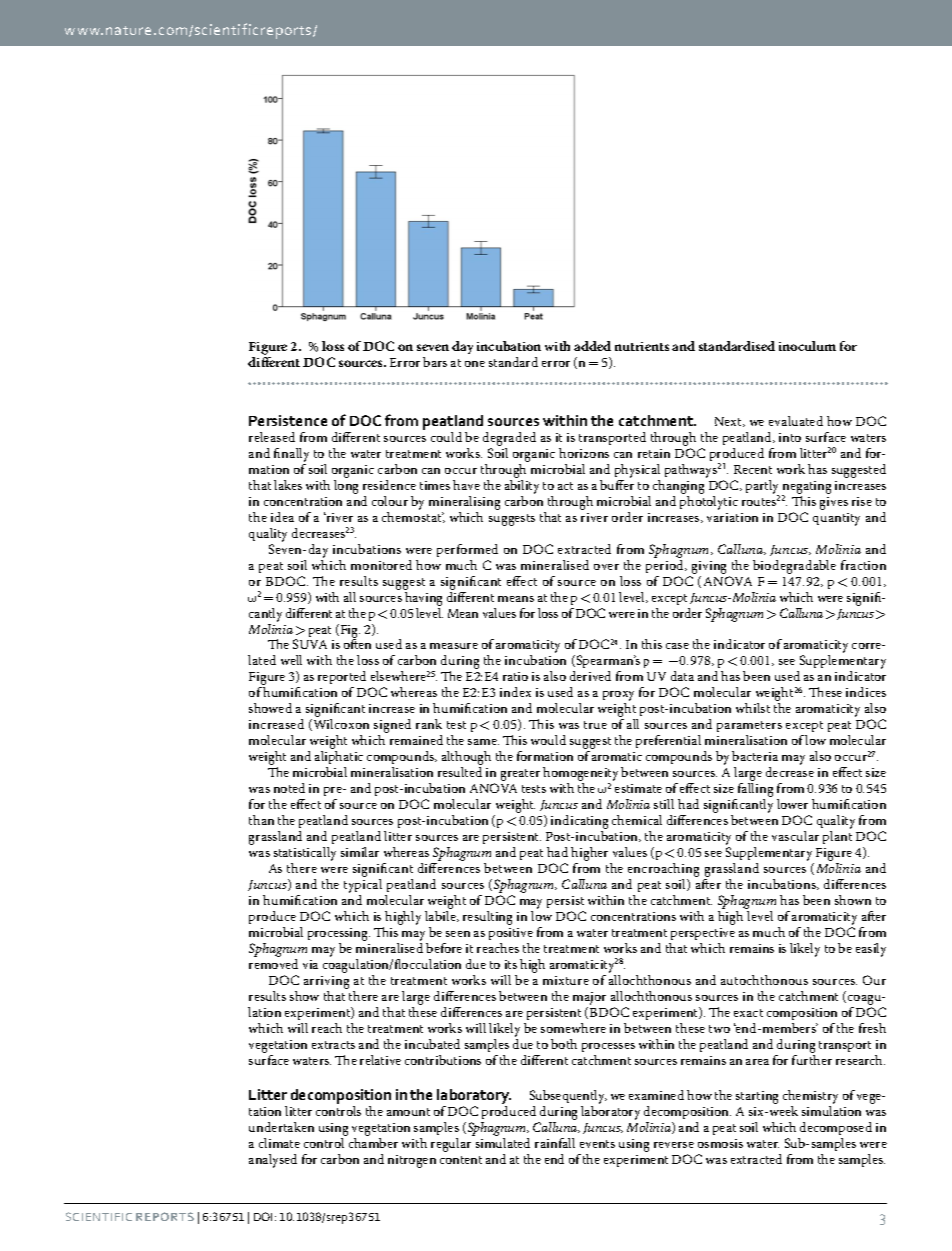  I want to click on exact, so click(748, 1013).
